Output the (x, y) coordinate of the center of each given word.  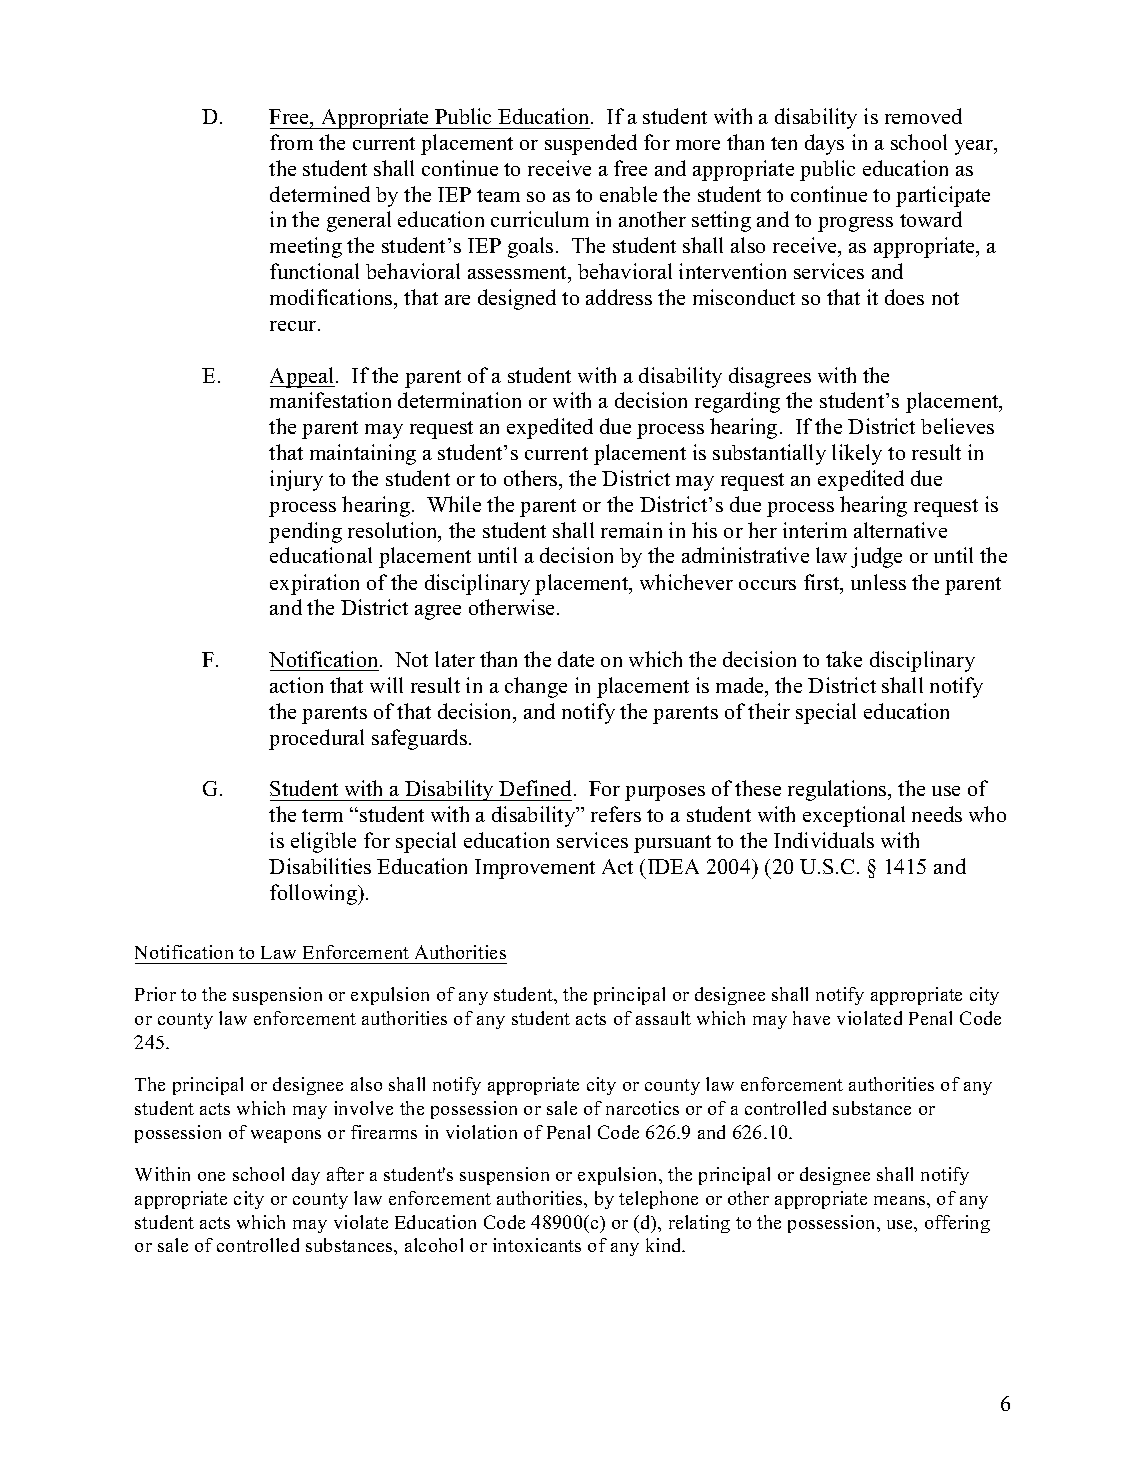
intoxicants (537, 1245)
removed (923, 116)
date (576, 659)
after (345, 1174)
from (291, 142)
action (296, 685)
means (901, 1200)
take (844, 659)
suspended (591, 144)
